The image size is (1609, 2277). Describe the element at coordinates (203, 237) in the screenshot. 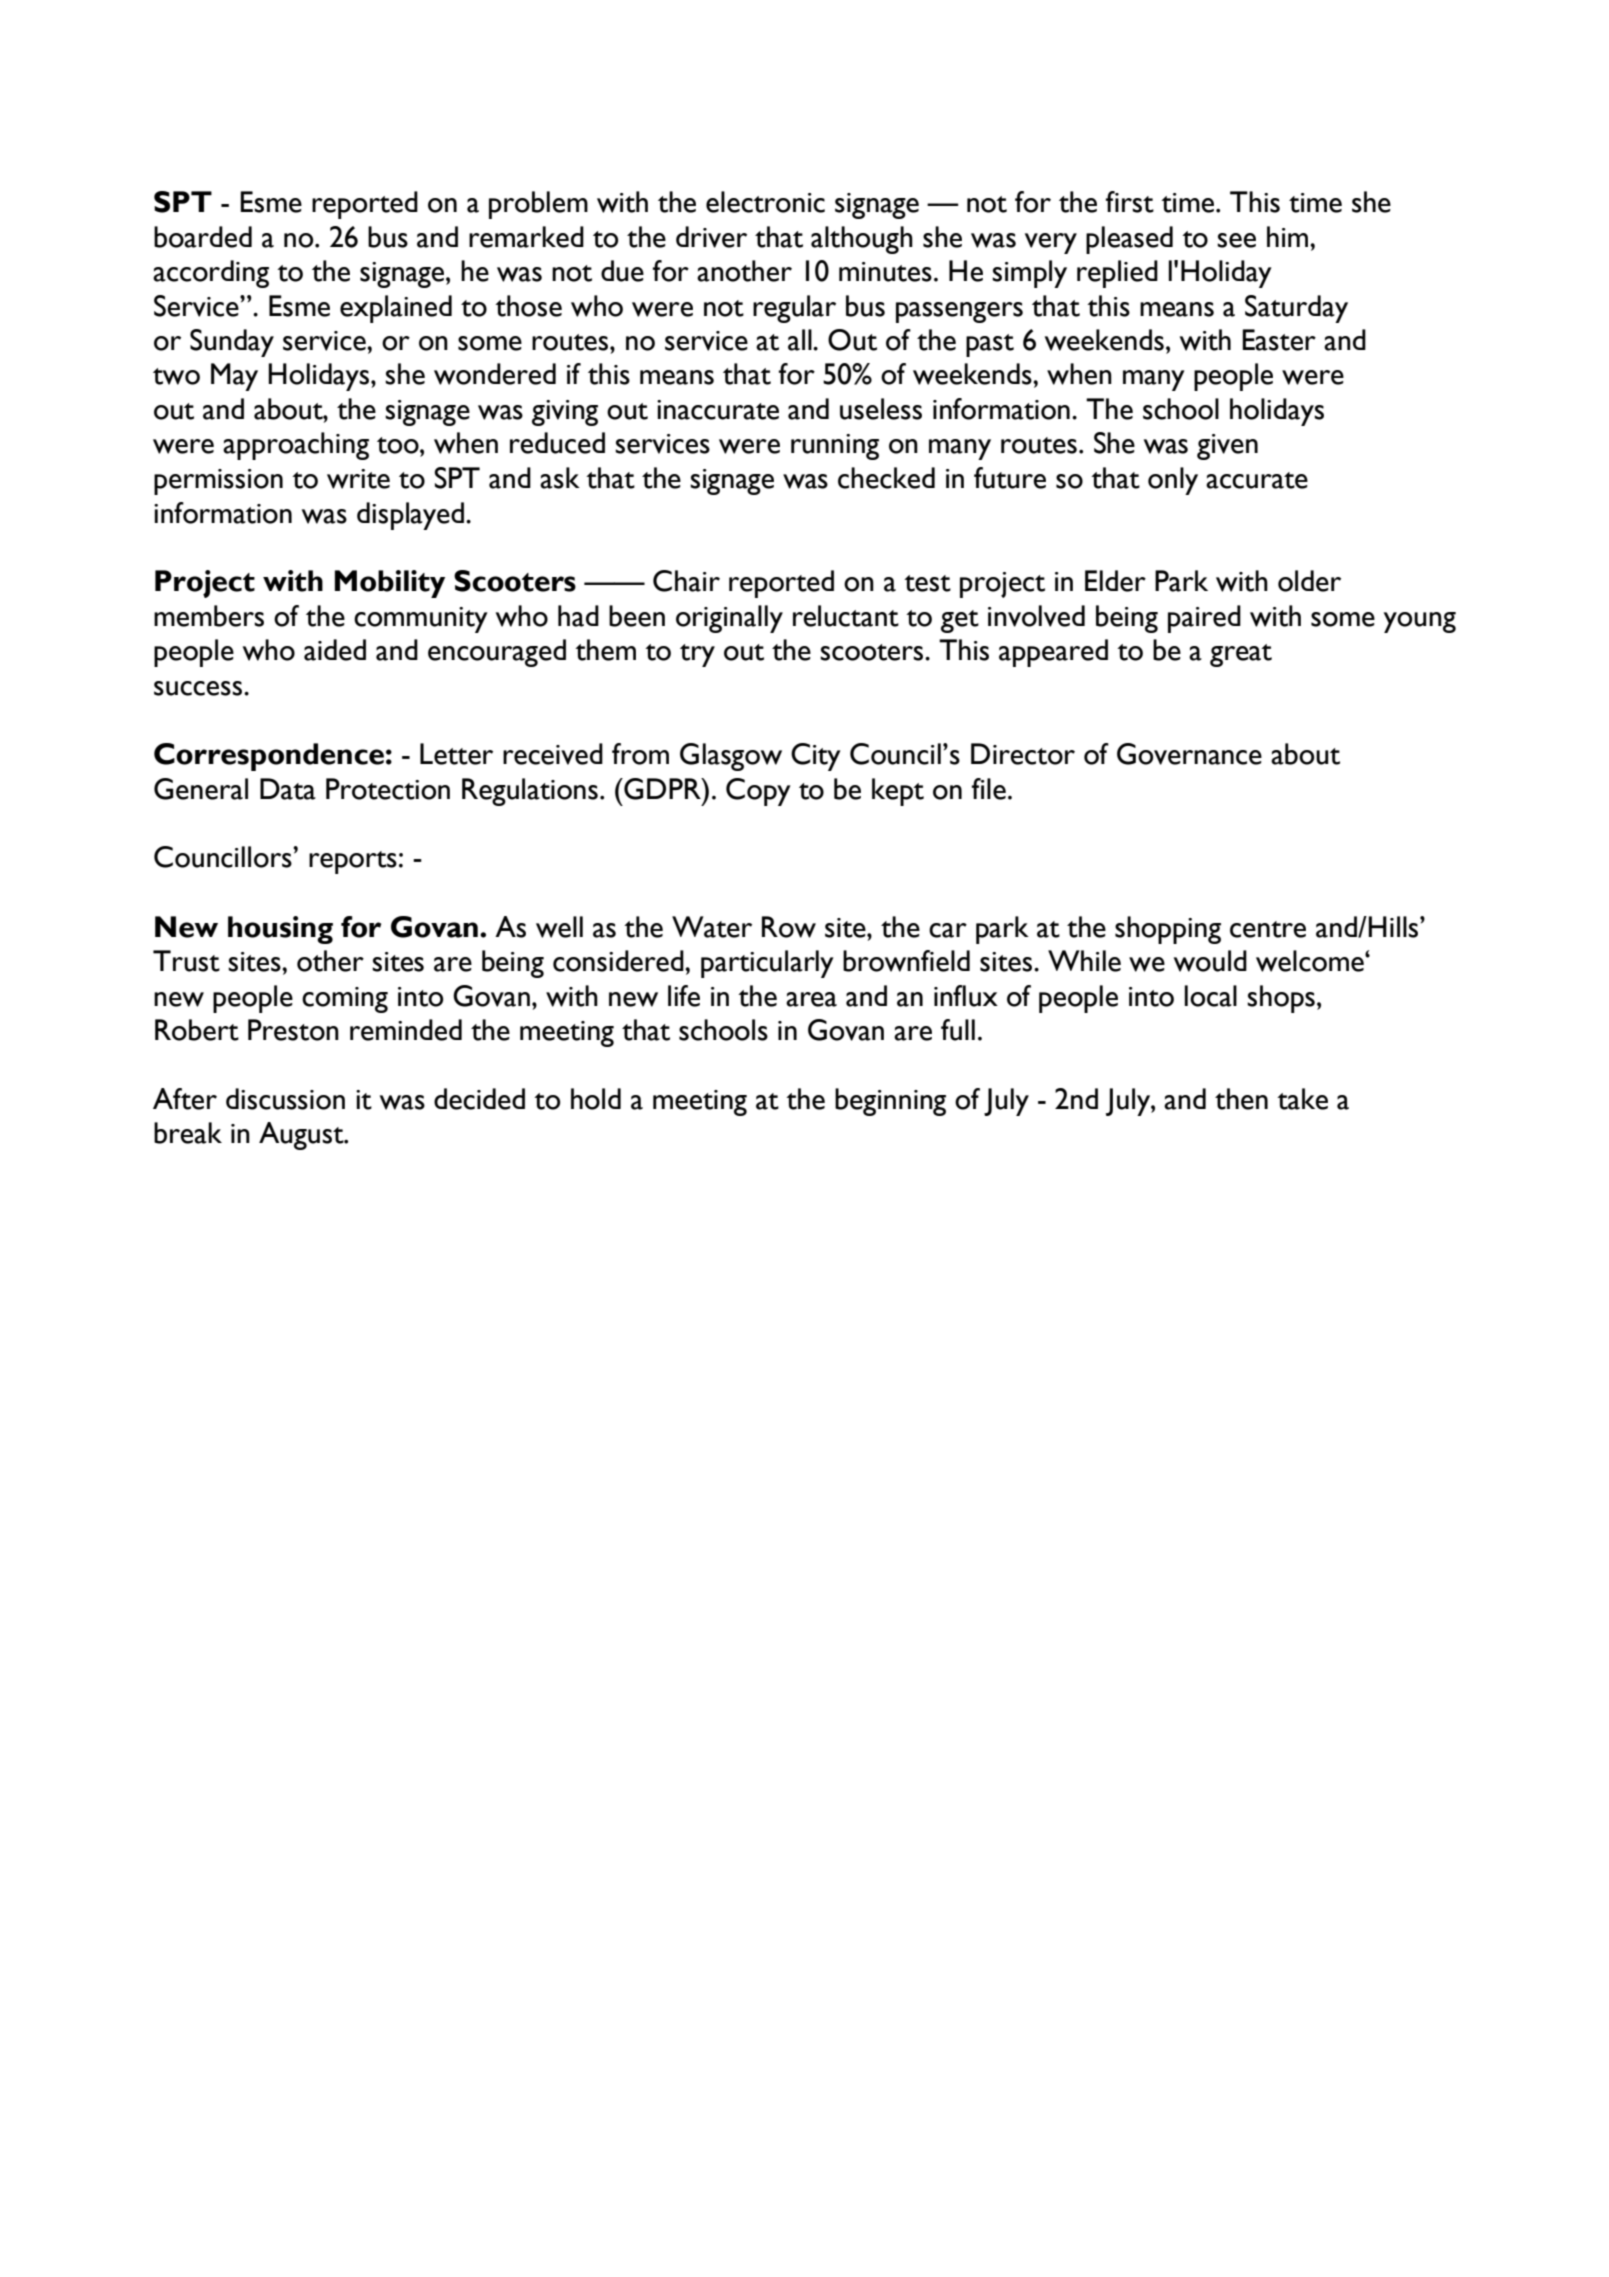

I see `boarded` at that location.
